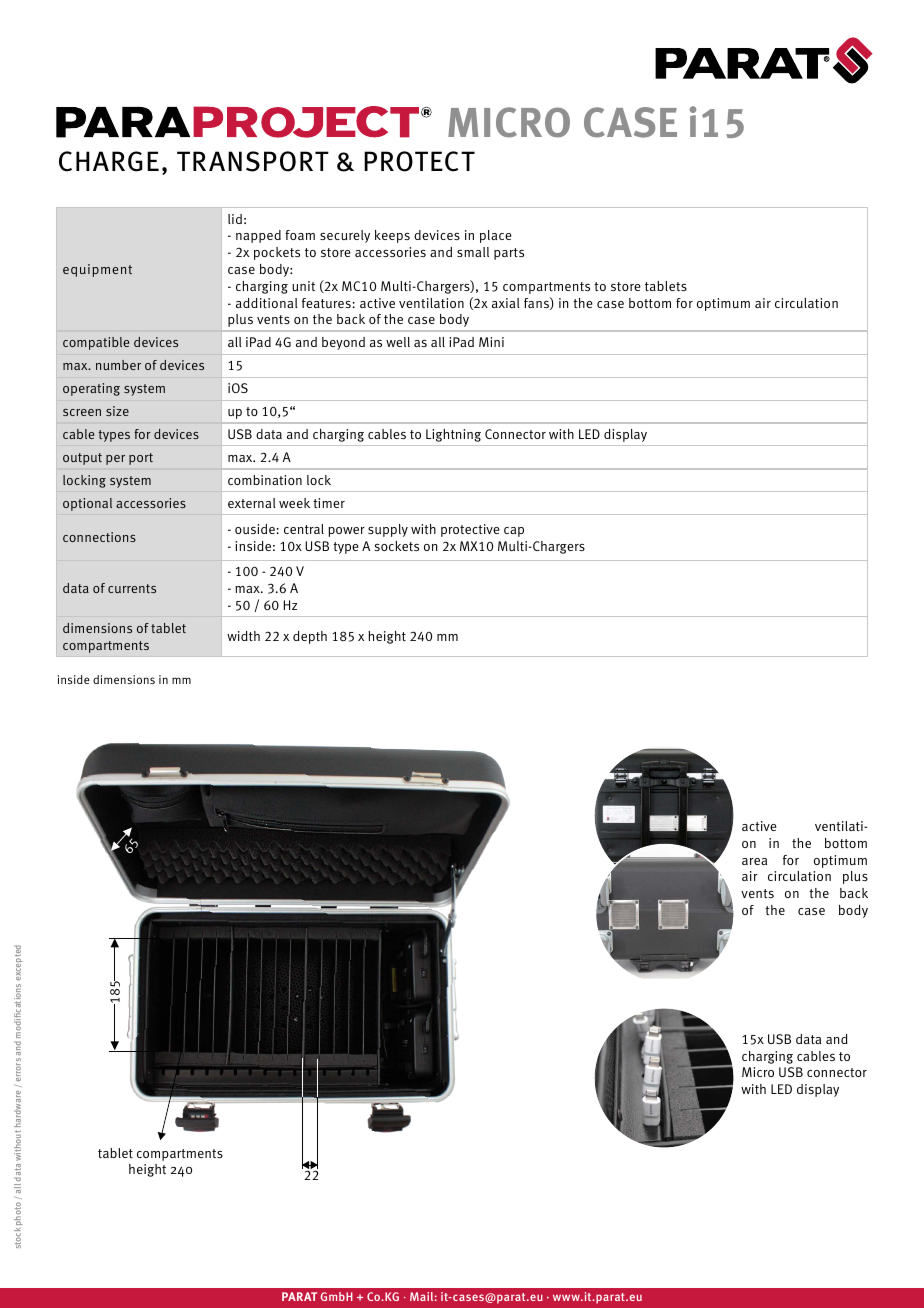 Image resolution: width=924 pixels, height=1308 pixels. I want to click on size, so click(117, 411).
